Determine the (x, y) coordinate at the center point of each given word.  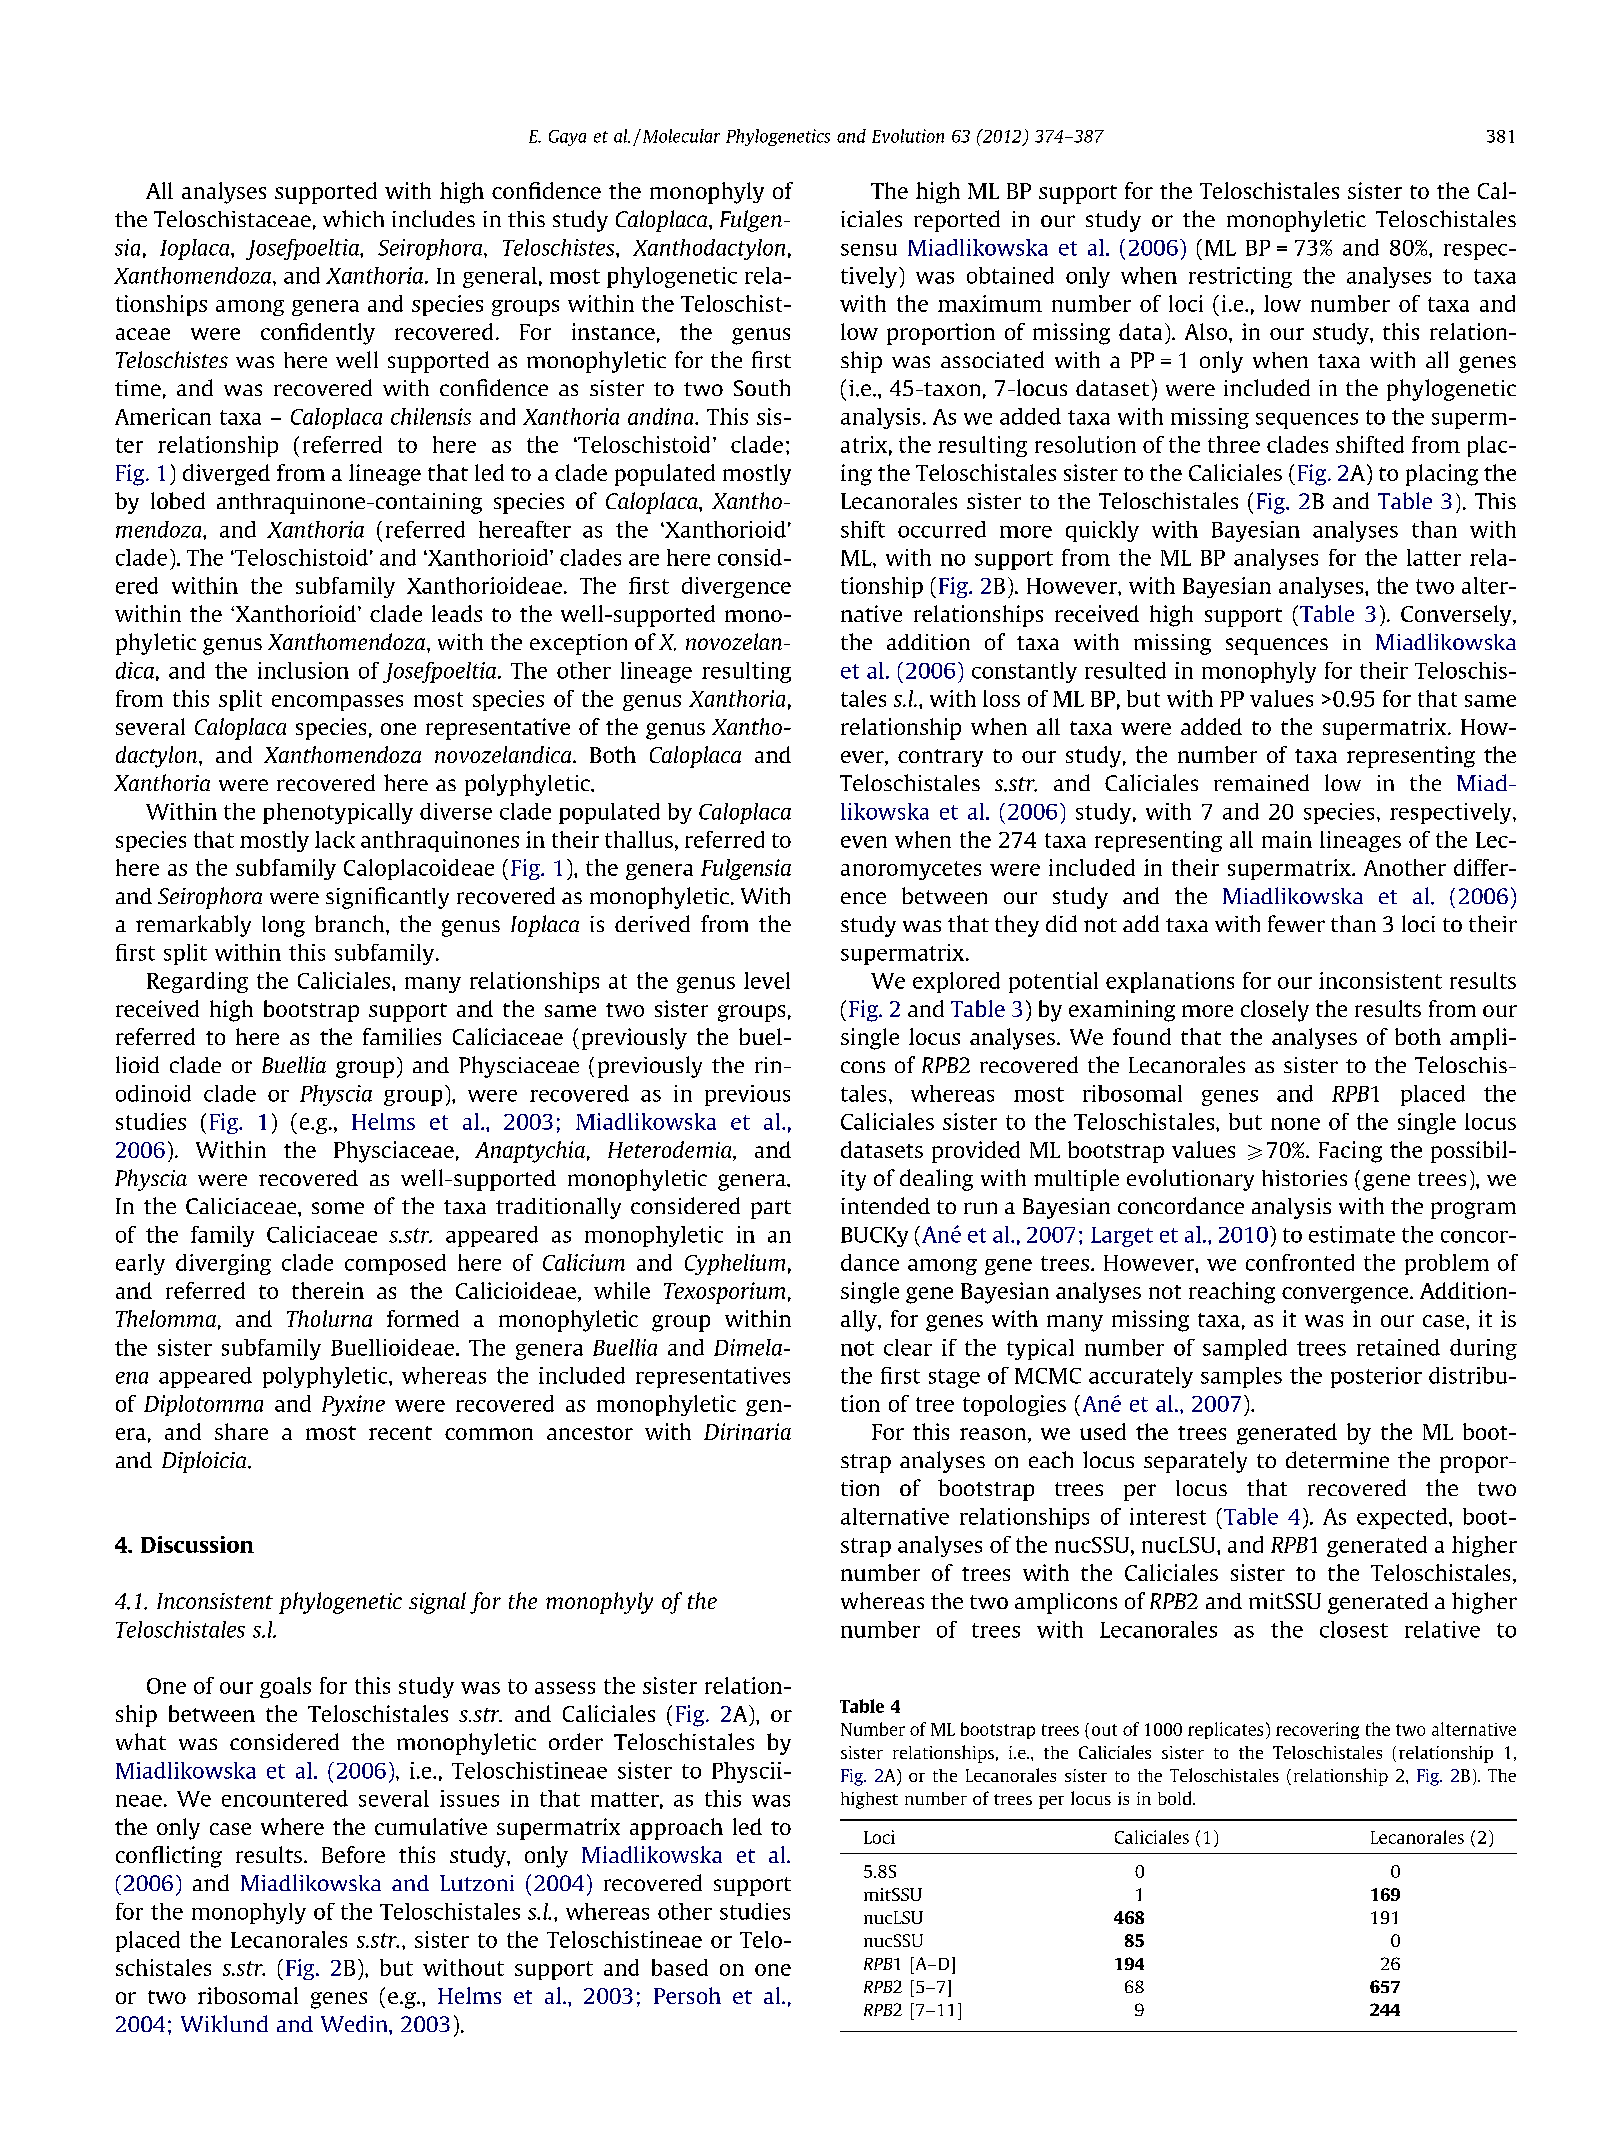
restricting (1240, 277)
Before (353, 1854)
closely (1275, 1011)
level (767, 980)
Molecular (680, 136)
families (402, 1036)
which (353, 218)
